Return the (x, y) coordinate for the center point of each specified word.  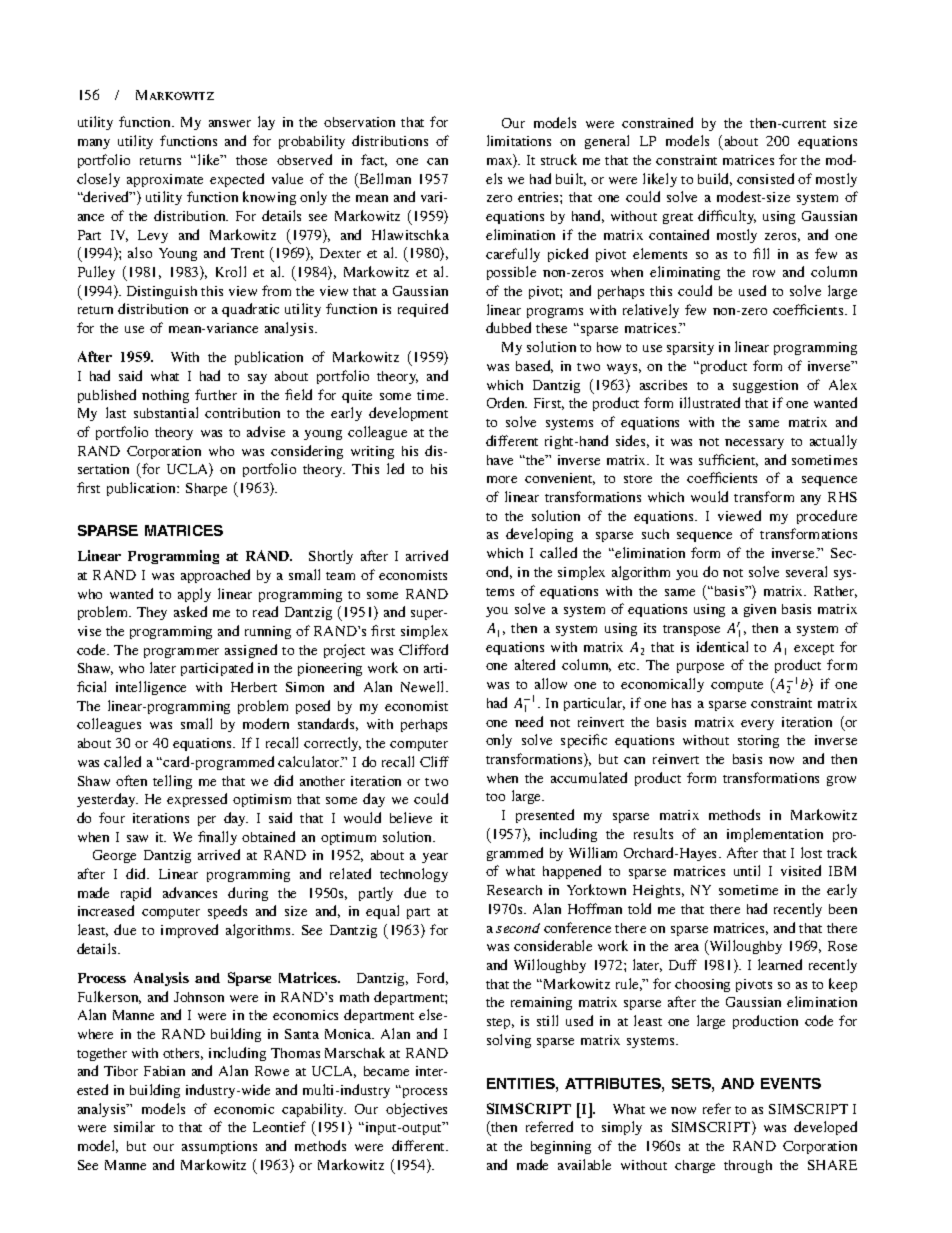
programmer (181, 653)
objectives (416, 1110)
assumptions (219, 1147)
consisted (765, 178)
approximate (165, 180)
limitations (519, 140)
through (748, 1166)
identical (722, 646)
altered (535, 664)
